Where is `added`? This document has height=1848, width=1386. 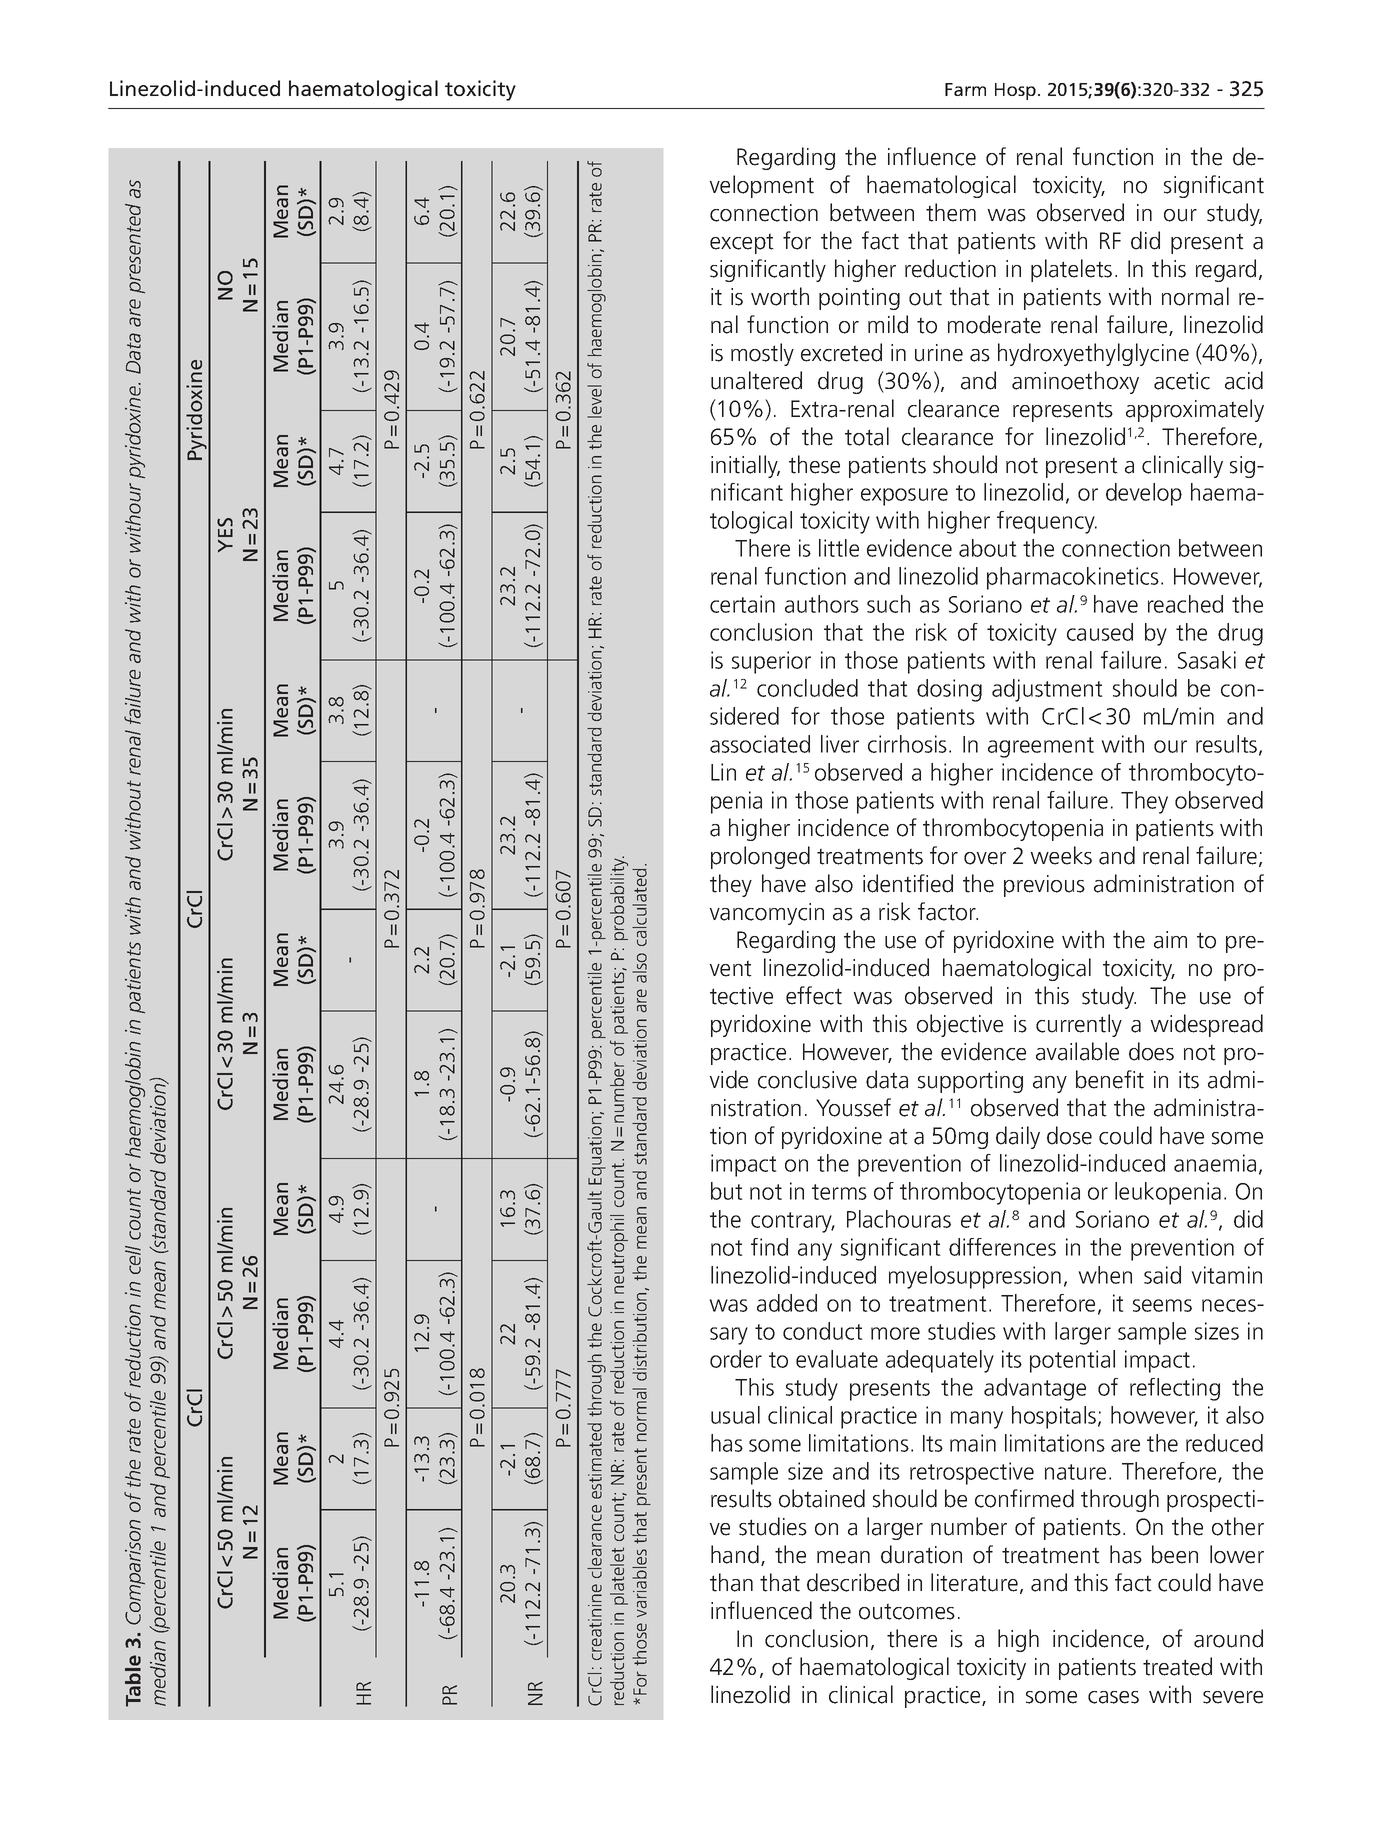
added is located at coordinates (787, 1303).
